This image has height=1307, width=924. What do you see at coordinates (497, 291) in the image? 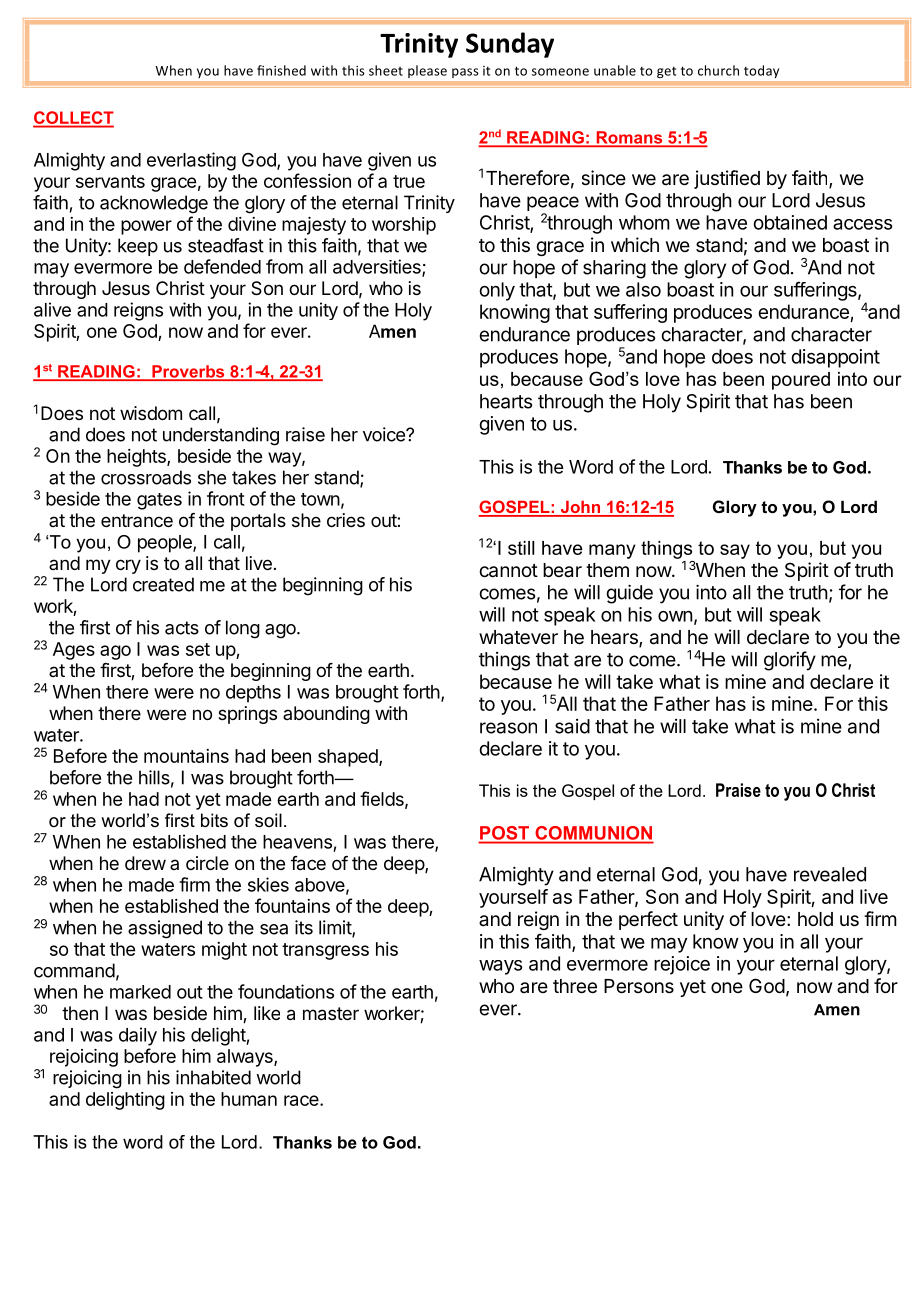
I see `only` at bounding box center [497, 291].
